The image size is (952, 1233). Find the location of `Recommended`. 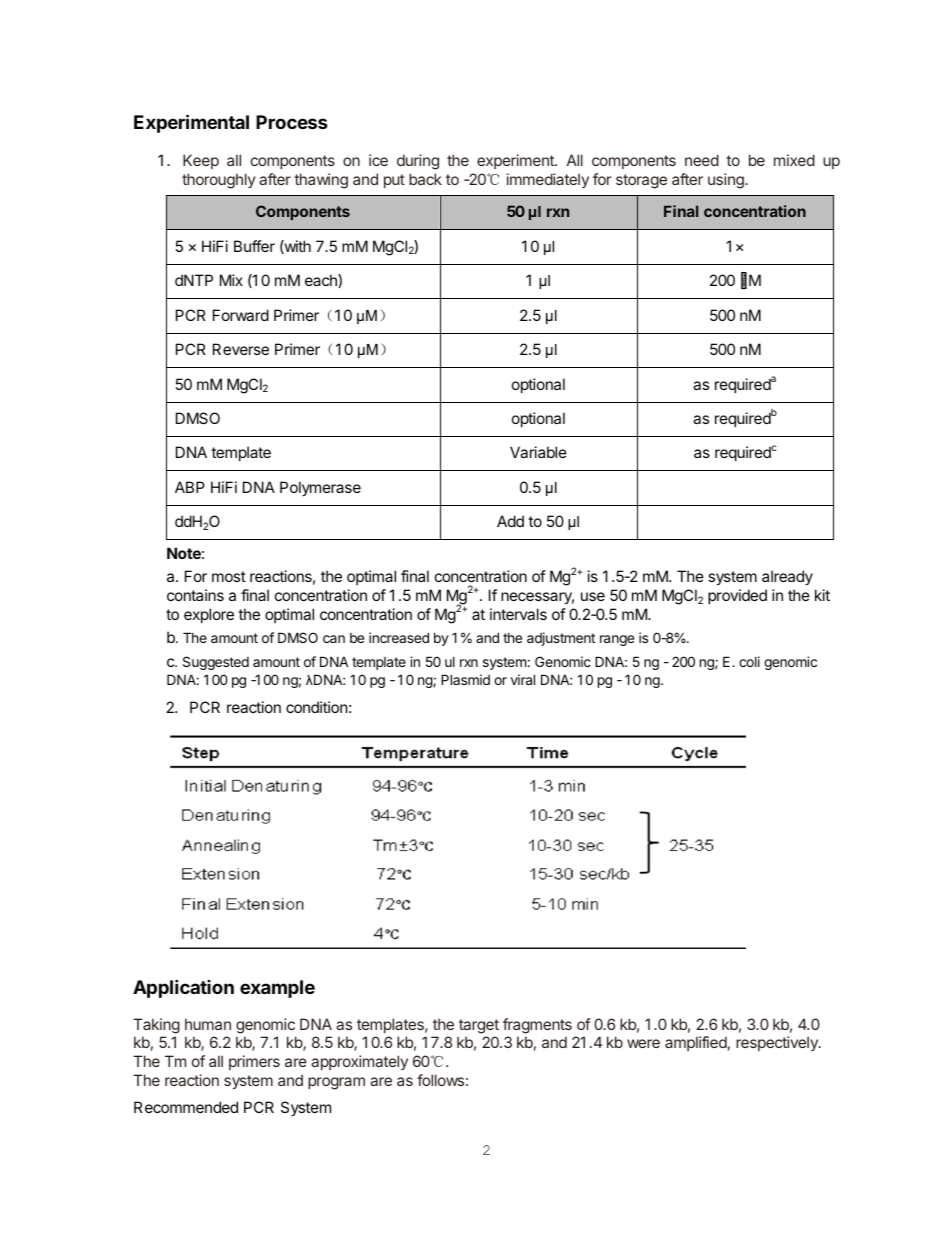

Recommended is located at coordinates (186, 1107).
